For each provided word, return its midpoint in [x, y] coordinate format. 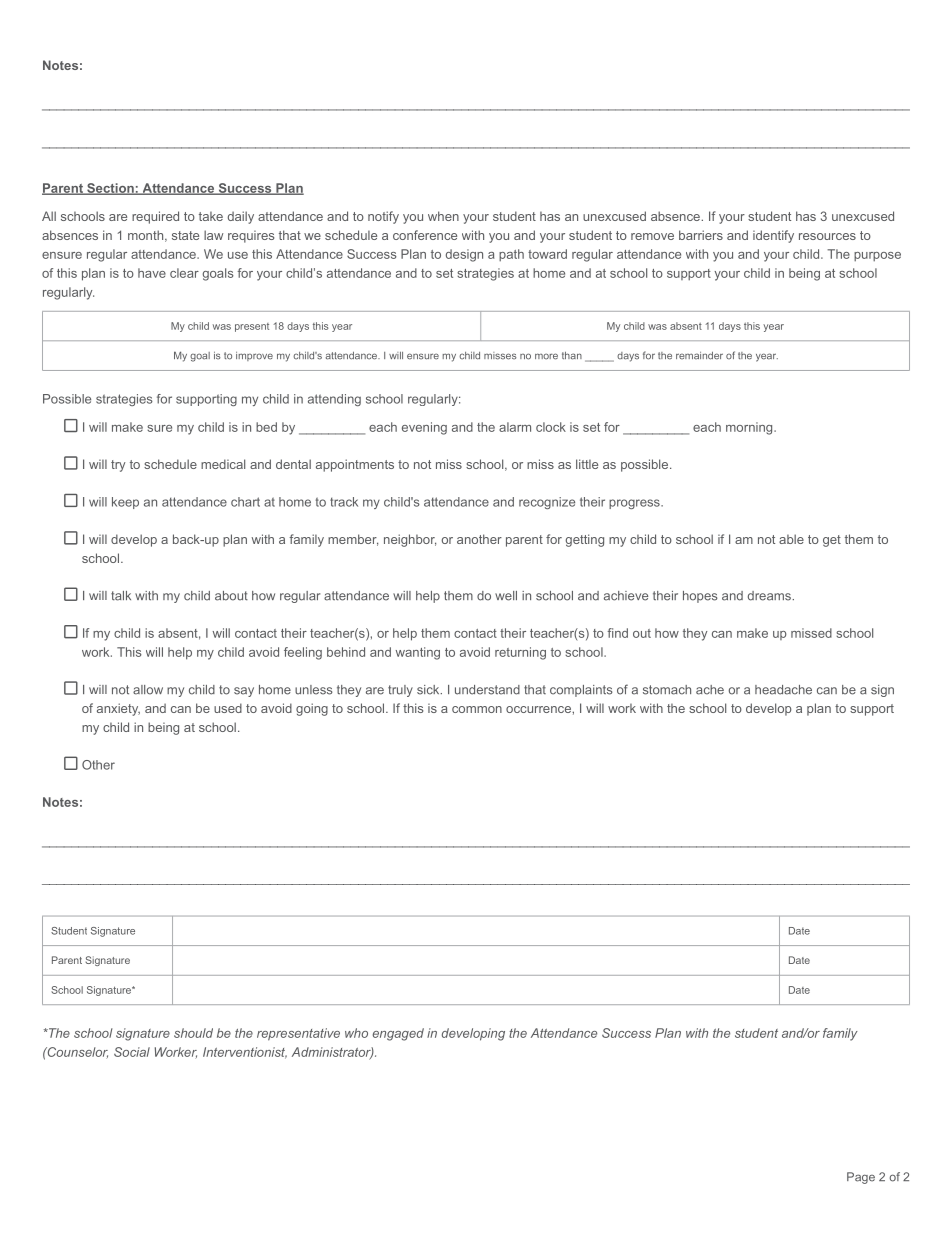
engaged [398, 1034]
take [211, 216]
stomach [667, 690]
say [244, 692]
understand [487, 690]
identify [773, 236]
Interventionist [245, 1053]
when [443, 216]
